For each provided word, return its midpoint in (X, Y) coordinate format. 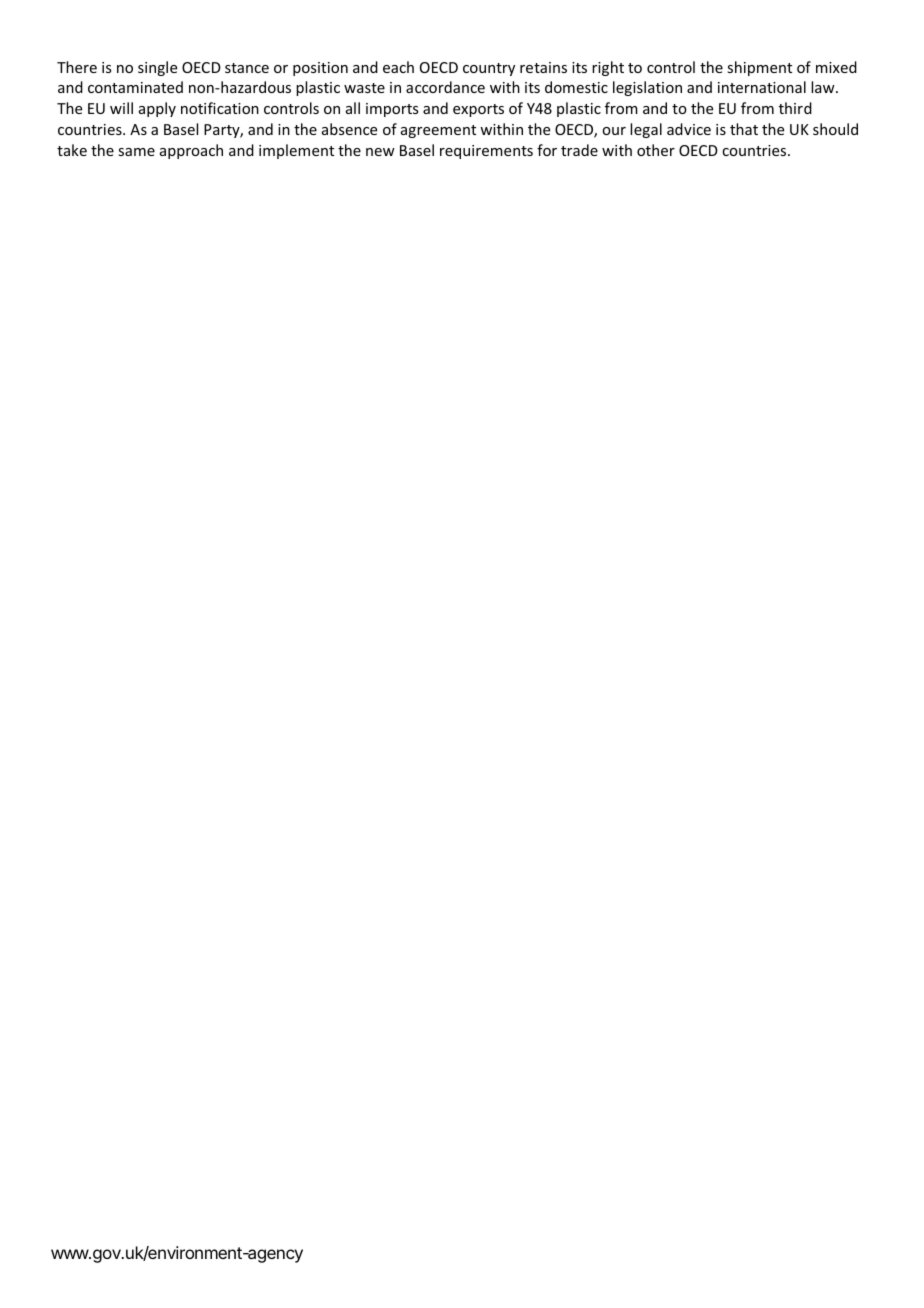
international (762, 87)
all (353, 108)
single (157, 68)
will (121, 108)
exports (478, 110)
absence (349, 129)
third (795, 108)
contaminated (135, 87)
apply (157, 109)
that (744, 129)
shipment (759, 68)
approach (191, 151)
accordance (445, 87)
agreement (438, 131)
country (489, 69)
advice (689, 129)
